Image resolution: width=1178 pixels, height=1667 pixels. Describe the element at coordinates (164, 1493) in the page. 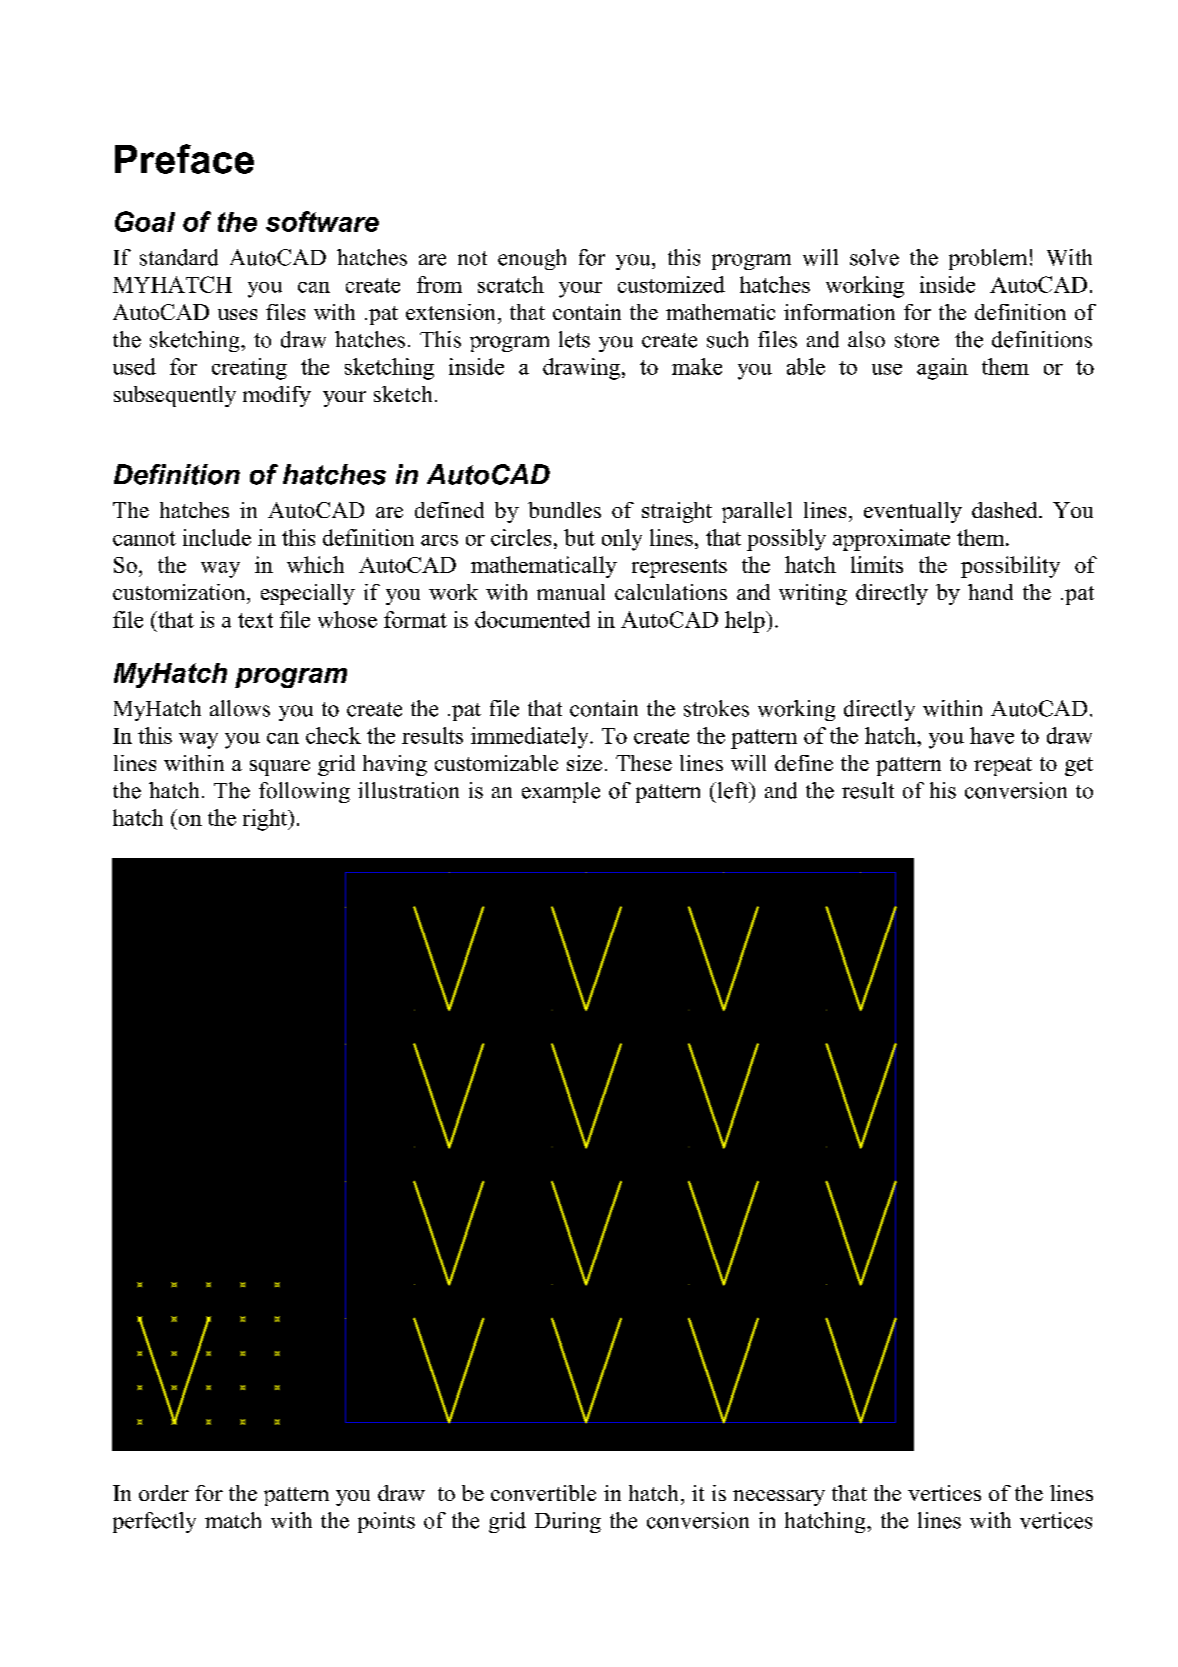

I see `order` at that location.
